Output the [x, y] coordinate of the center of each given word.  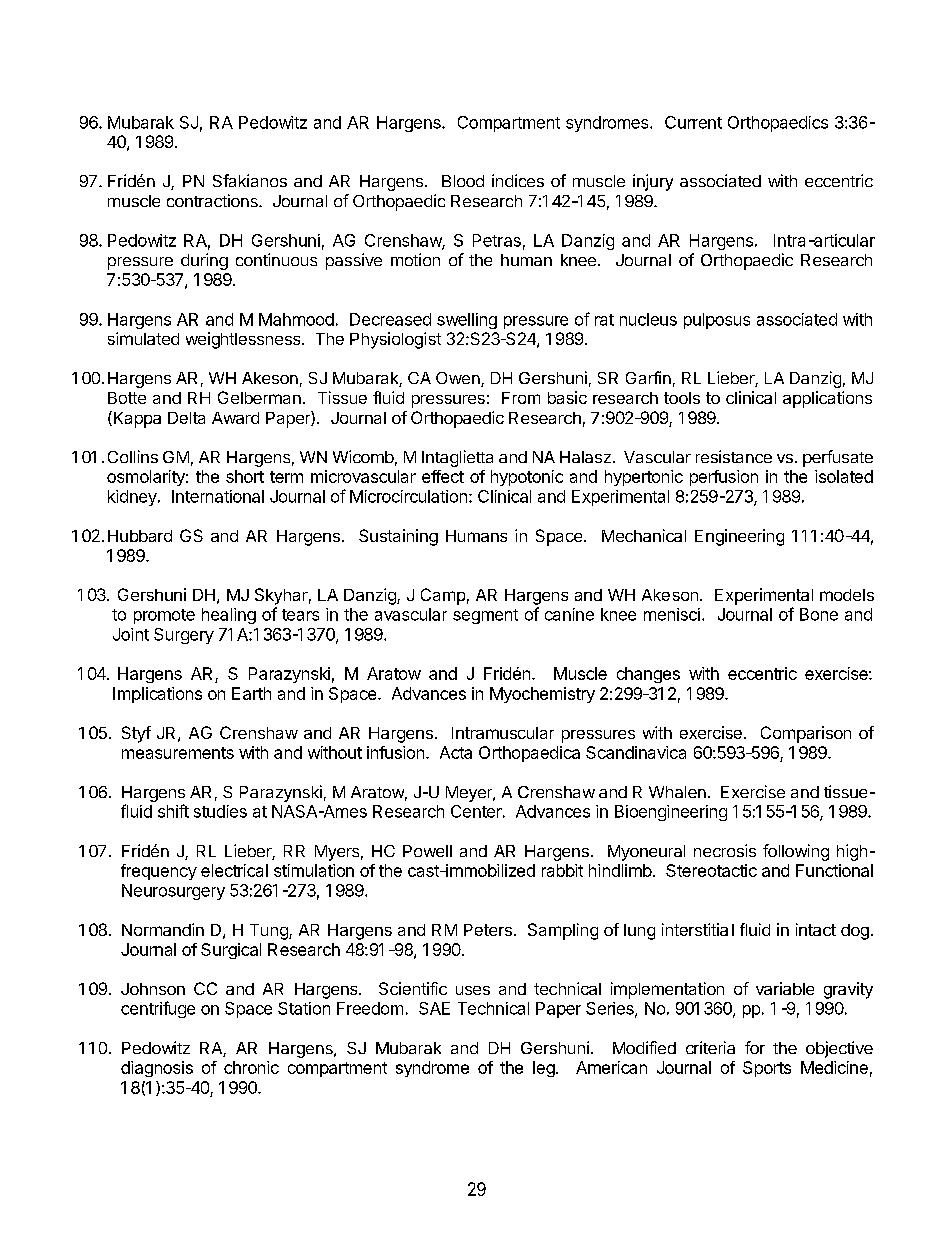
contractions [213, 200]
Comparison [806, 734]
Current [693, 122]
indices [518, 180]
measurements [178, 753]
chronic [251, 1067]
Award [235, 418]
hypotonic [527, 478]
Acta [456, 752]
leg [544, 1069]
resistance [734, 456]
